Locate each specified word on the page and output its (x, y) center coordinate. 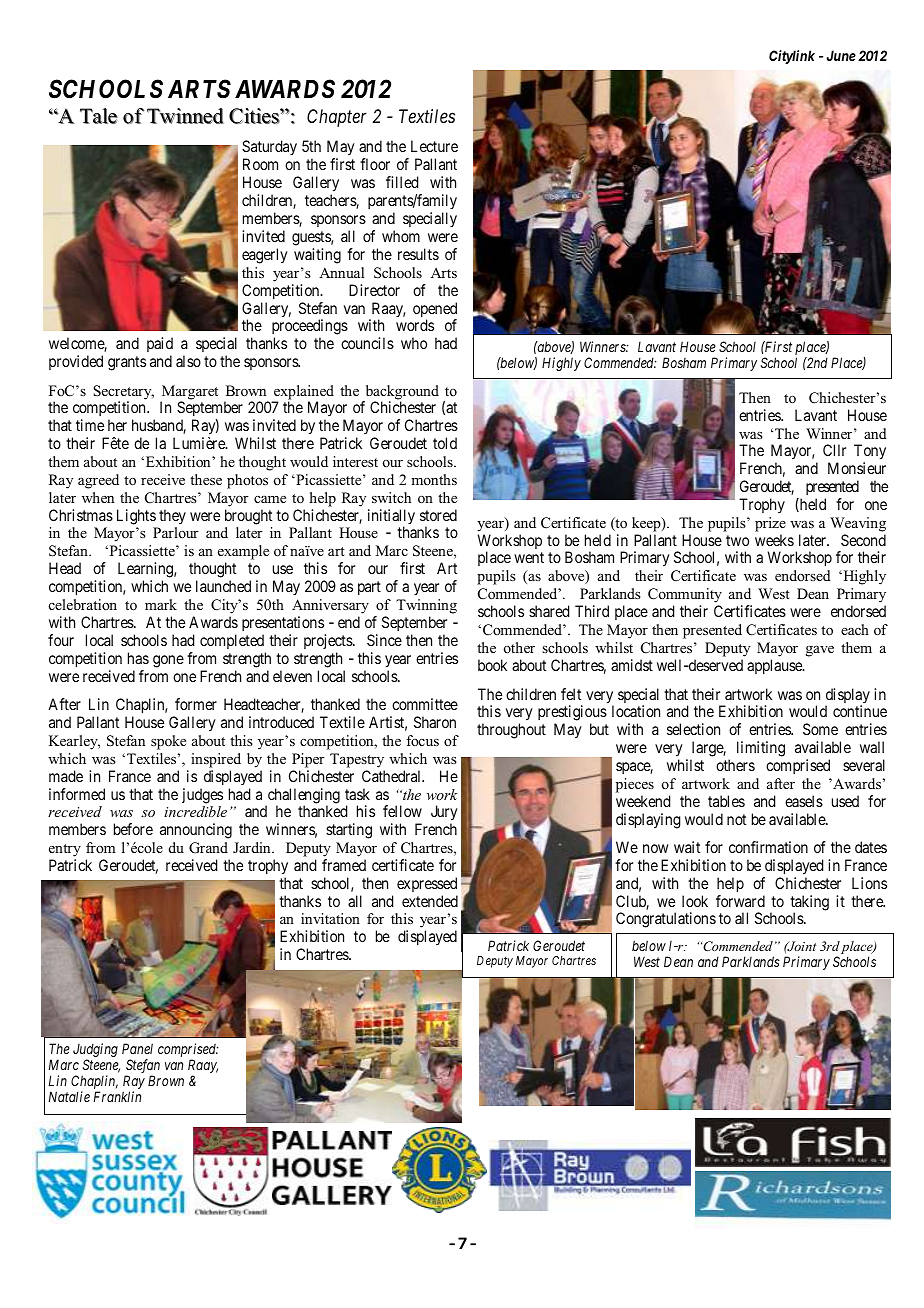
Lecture (434, 146)
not (736, 819)
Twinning (426, 606)
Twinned (185, 116)
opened (435, 311)
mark (161, 604)
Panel (137, 1048)
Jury (444, 814)
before (133, 829)
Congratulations (666, 920)
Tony (870, 453)
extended (430, 901)
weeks (774, 540)
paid (160, 344)
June (841, 55)
